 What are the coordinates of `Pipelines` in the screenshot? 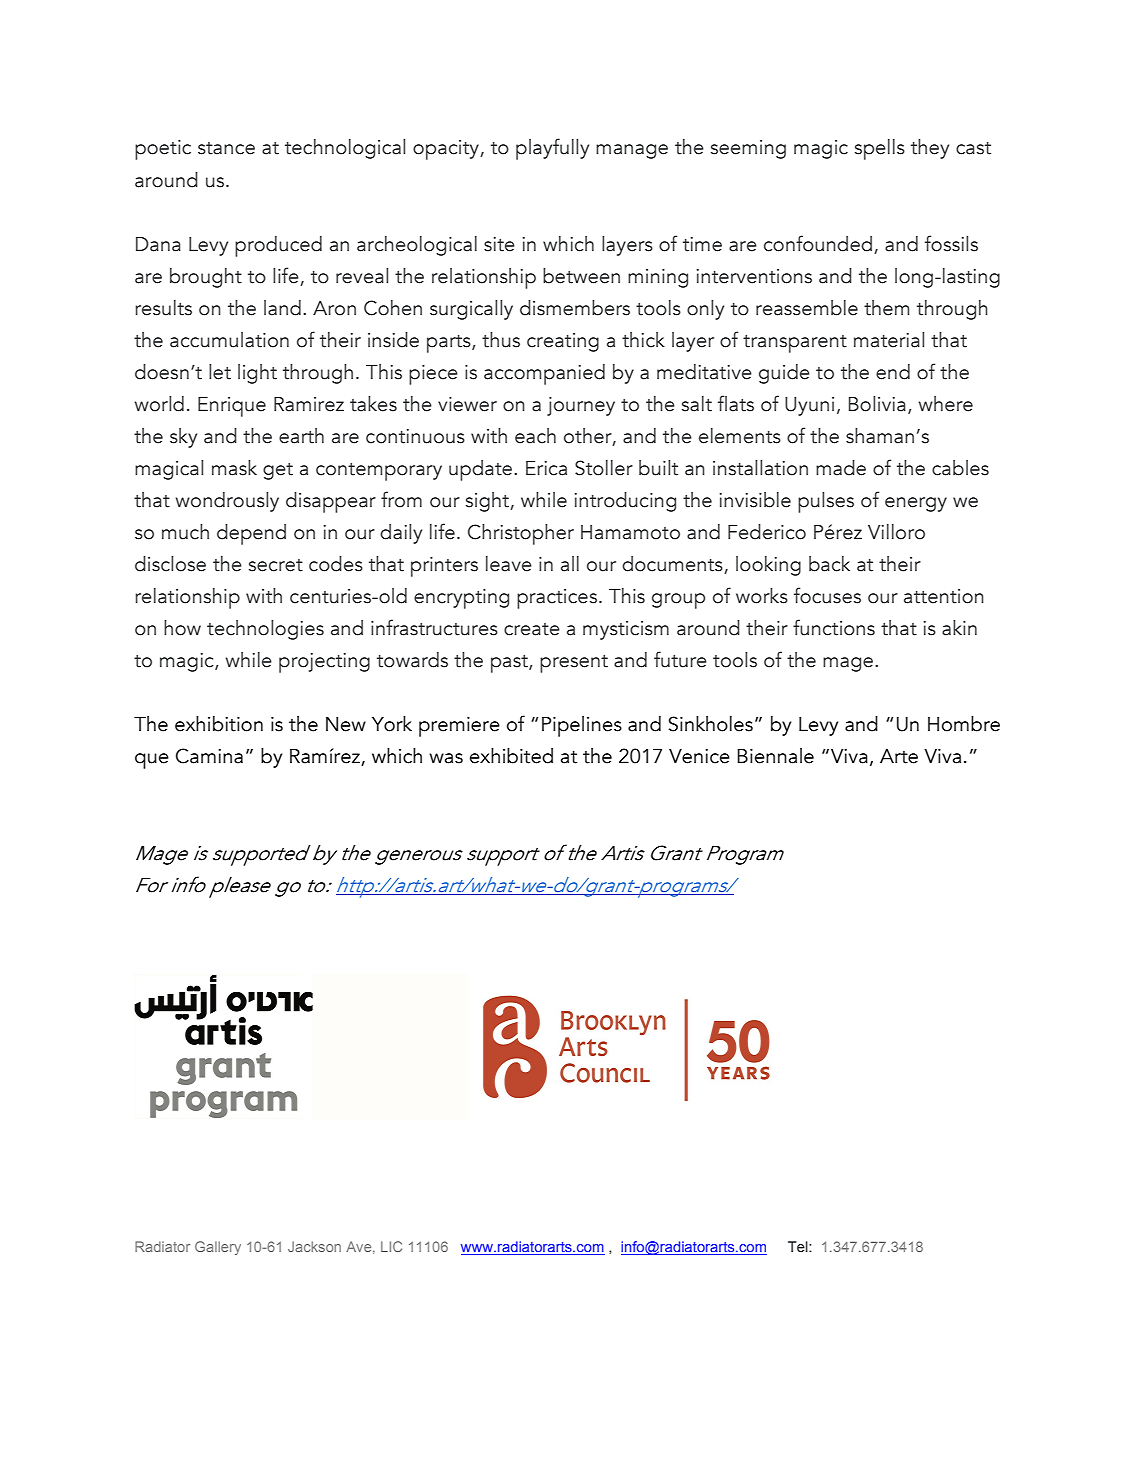 It's located at (582, 726).
